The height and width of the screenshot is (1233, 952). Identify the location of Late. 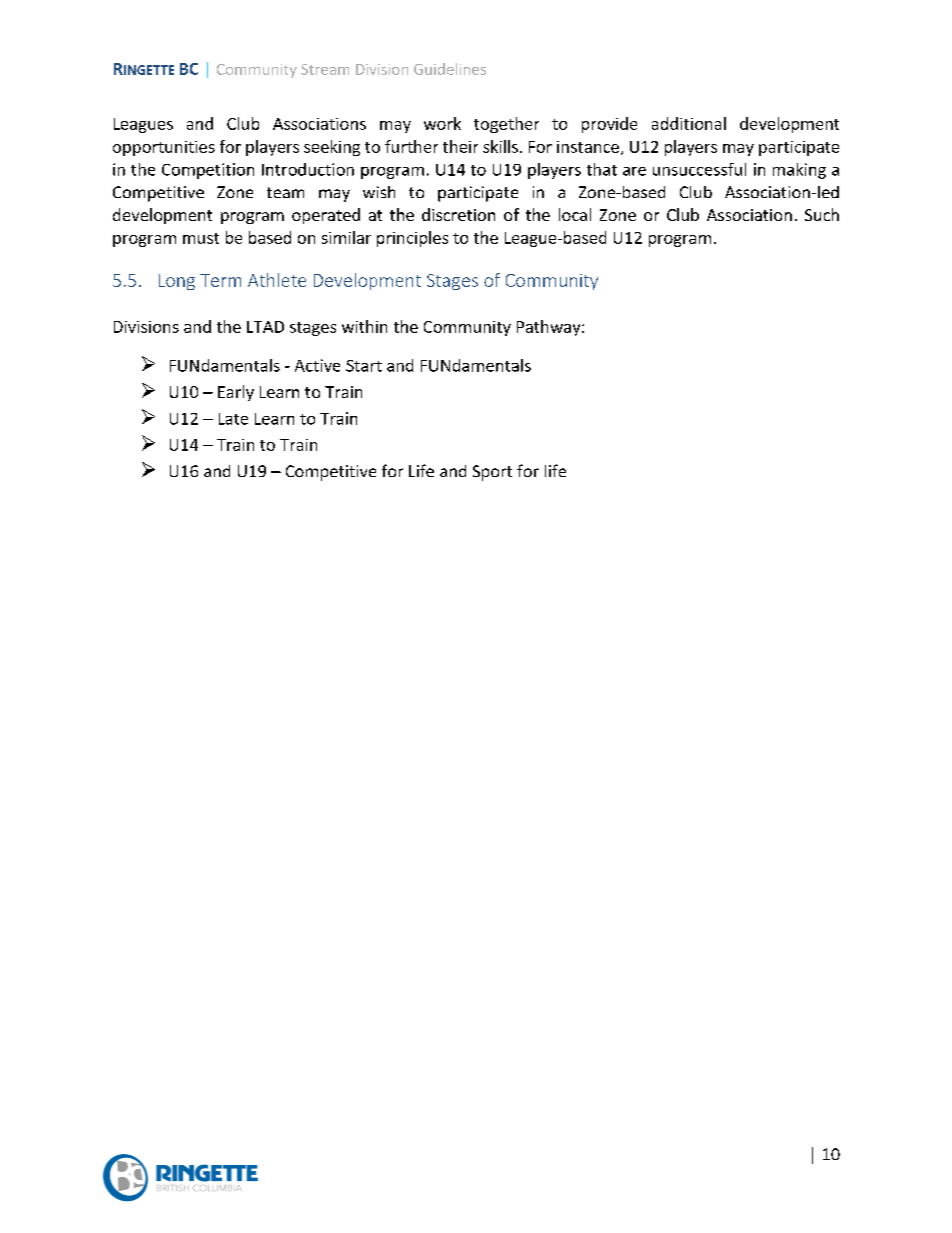
(233, 419).
